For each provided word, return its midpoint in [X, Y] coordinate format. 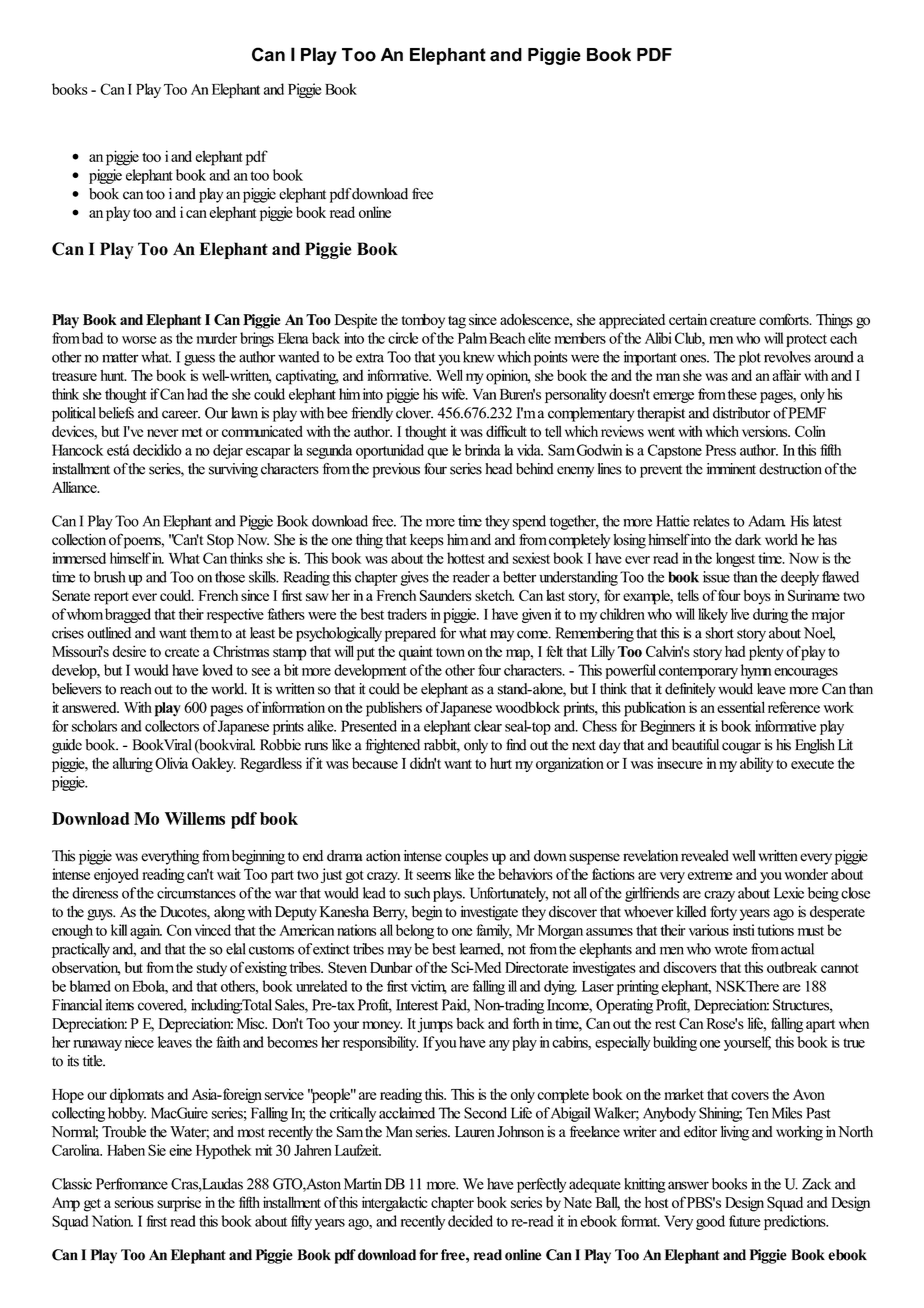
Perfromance [132, 1184]
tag [457, 322]
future [744, 1221]
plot [750, 358]
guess [199, 360]
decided [470, 1221]
